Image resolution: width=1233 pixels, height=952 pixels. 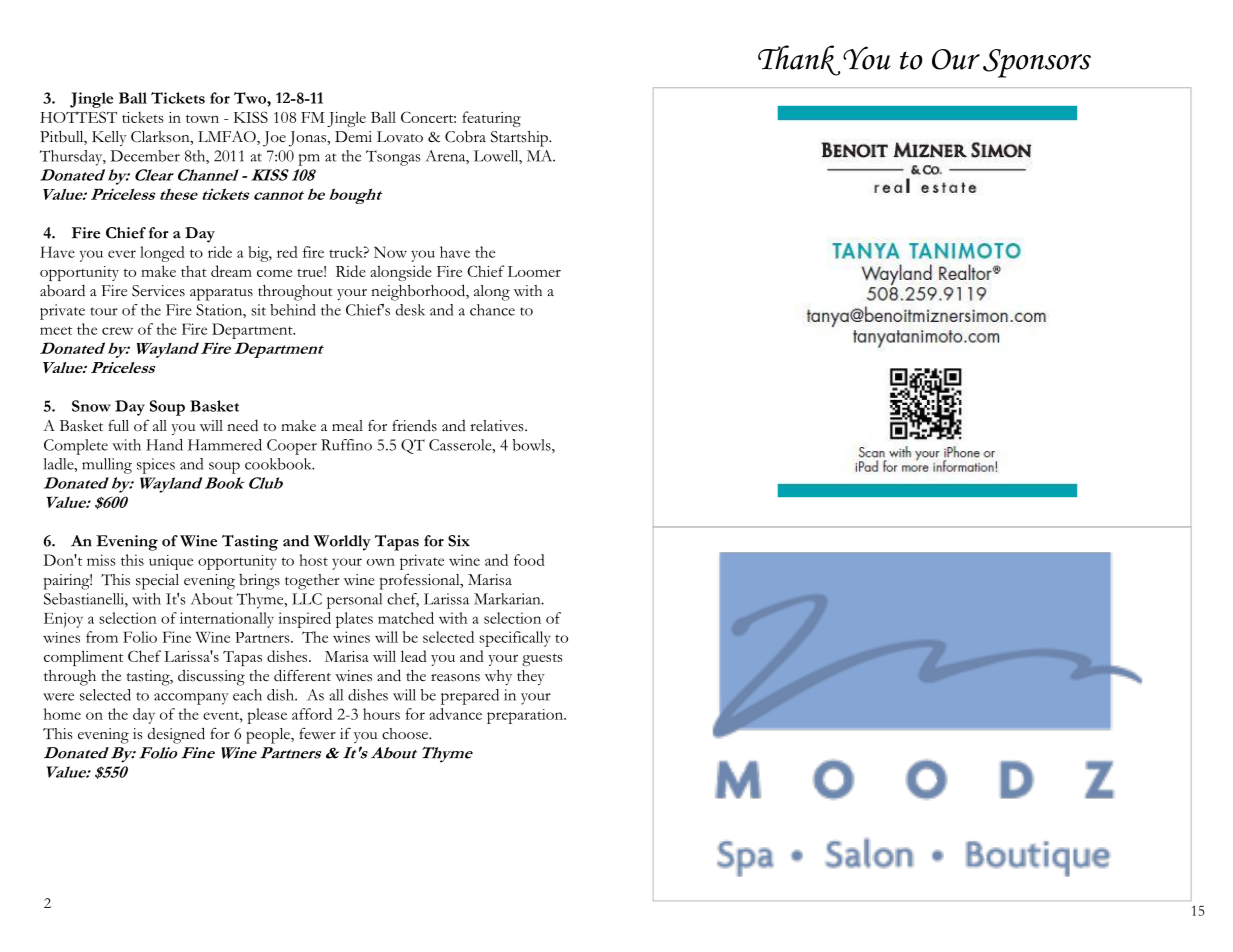 What do you see at coordinates (1037, 63) in the screenshot?
I see `Sponsors` at bounding box center [1037, 63].
